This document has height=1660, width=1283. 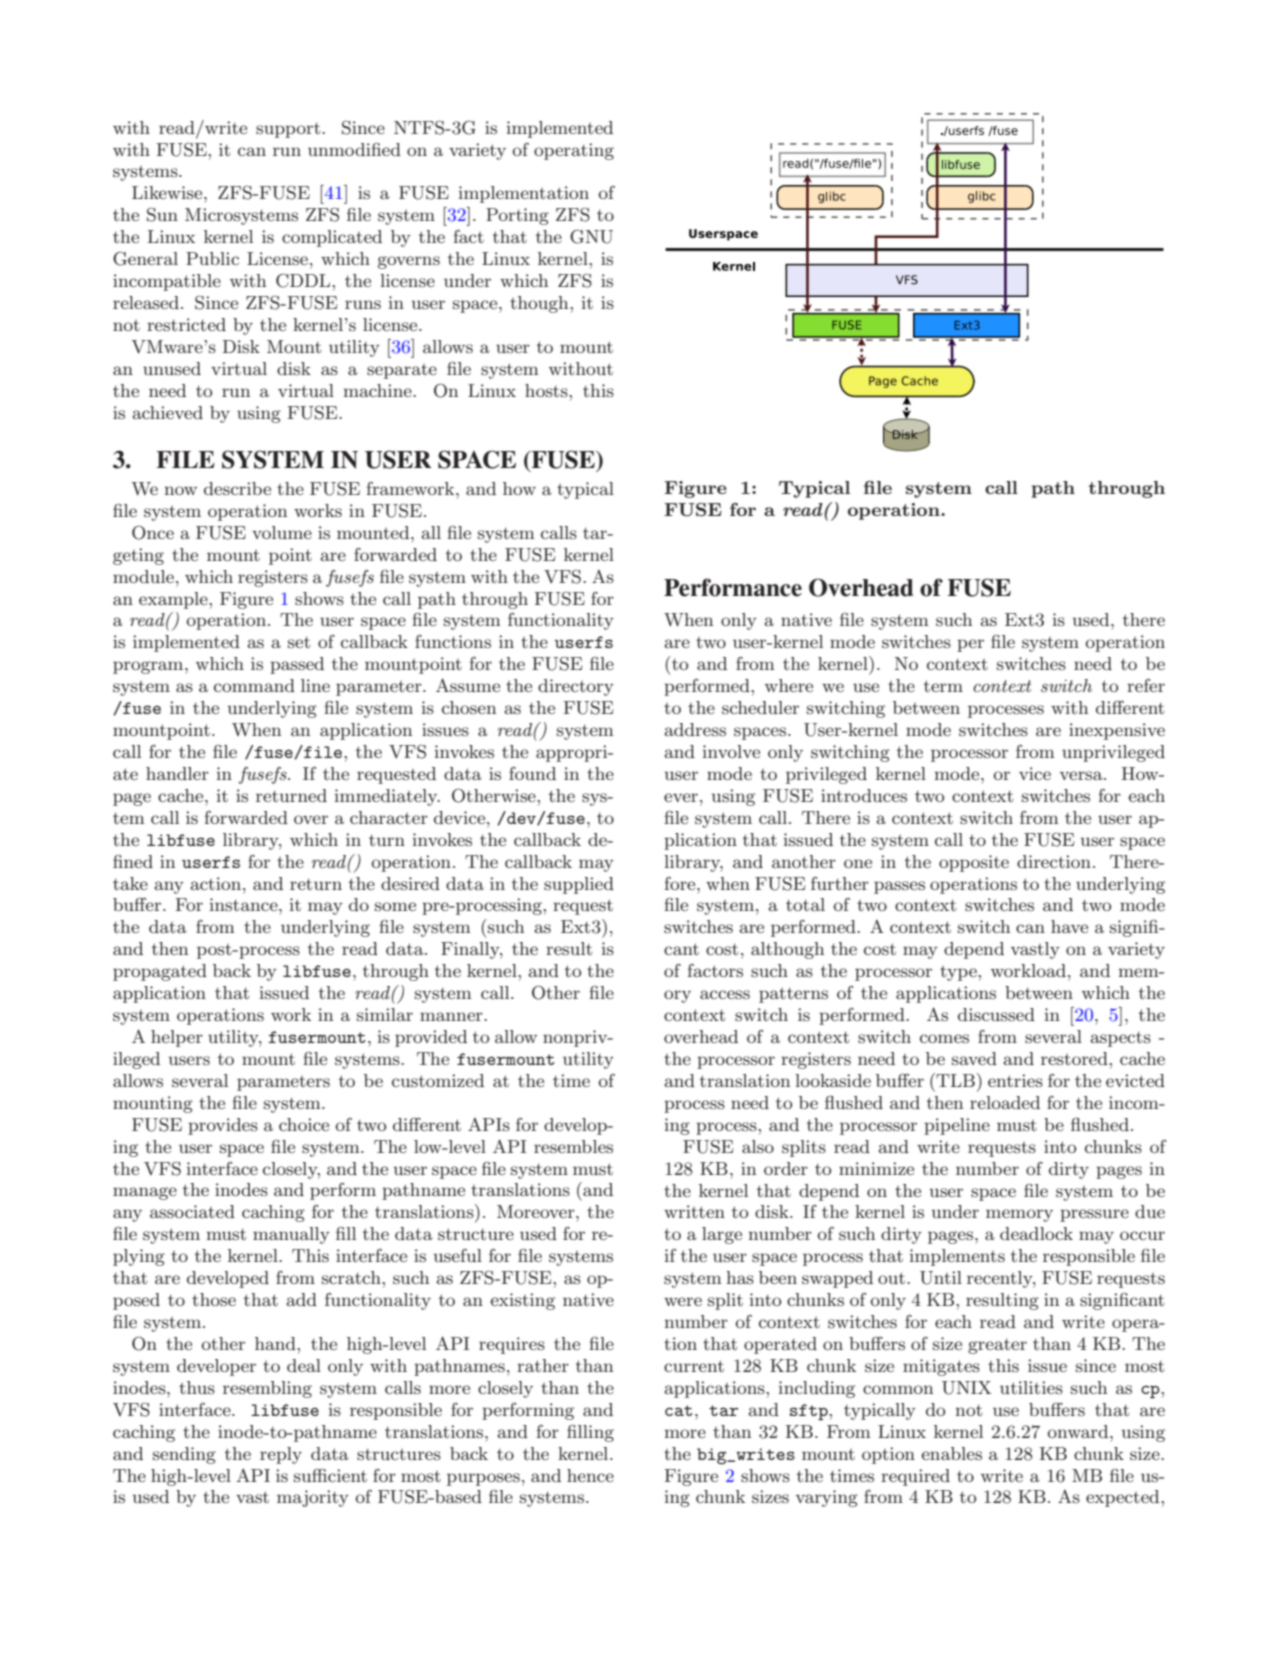 I want to click on Porting, so click(x=517, y=216).
